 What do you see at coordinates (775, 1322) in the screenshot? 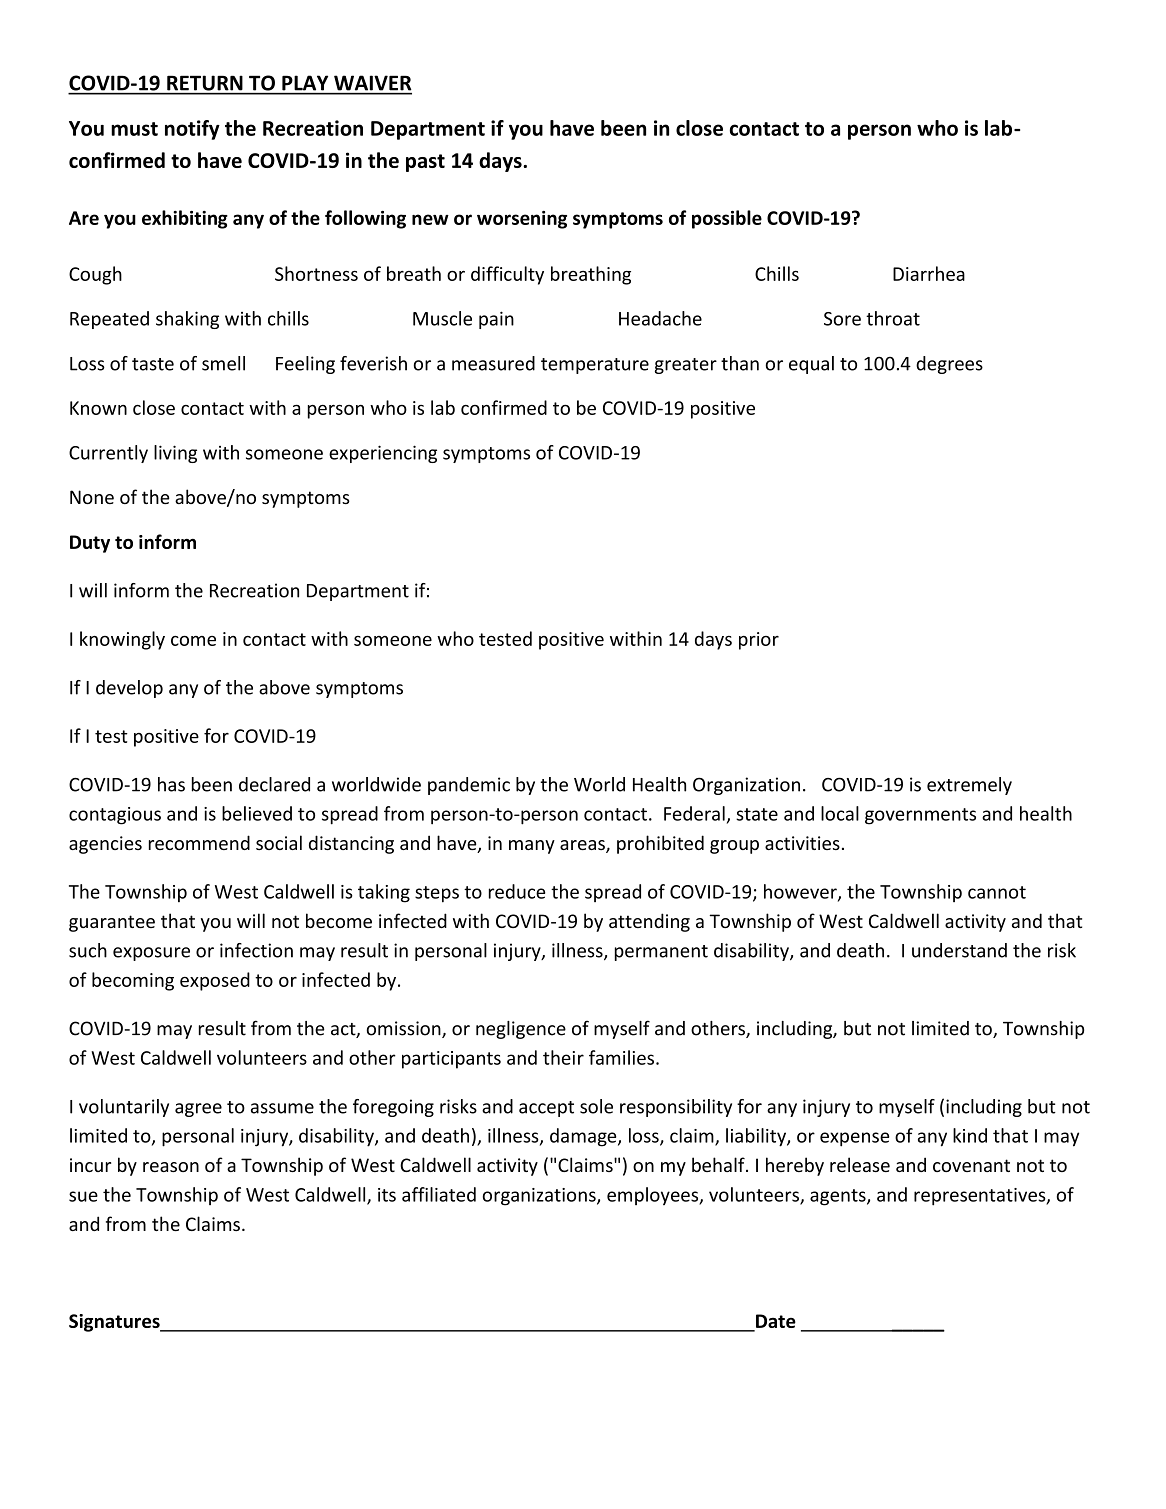
I see `Date` at bounding box center [775, 1322].
